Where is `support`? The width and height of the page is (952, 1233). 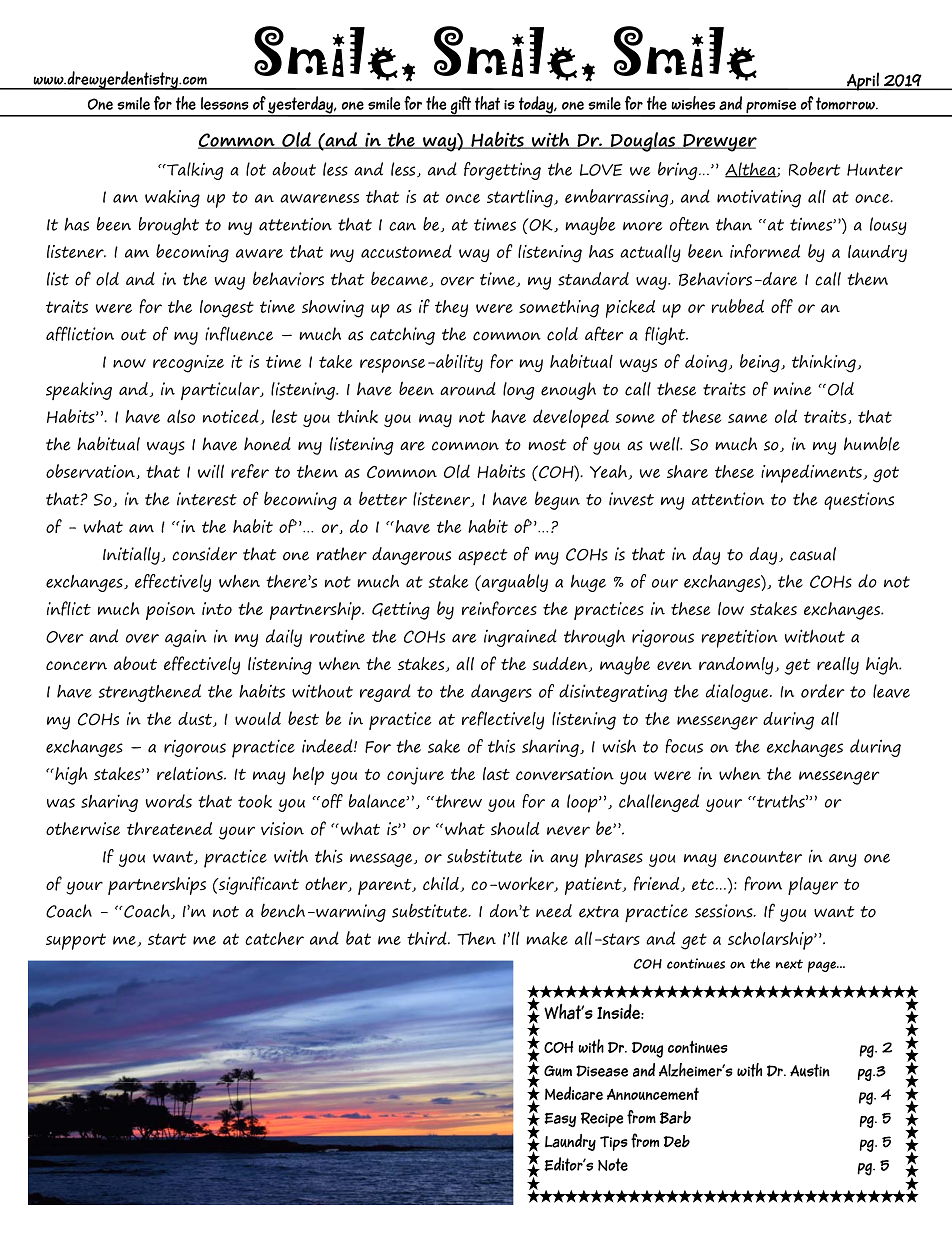
support is located at coordinates (76, 941).
